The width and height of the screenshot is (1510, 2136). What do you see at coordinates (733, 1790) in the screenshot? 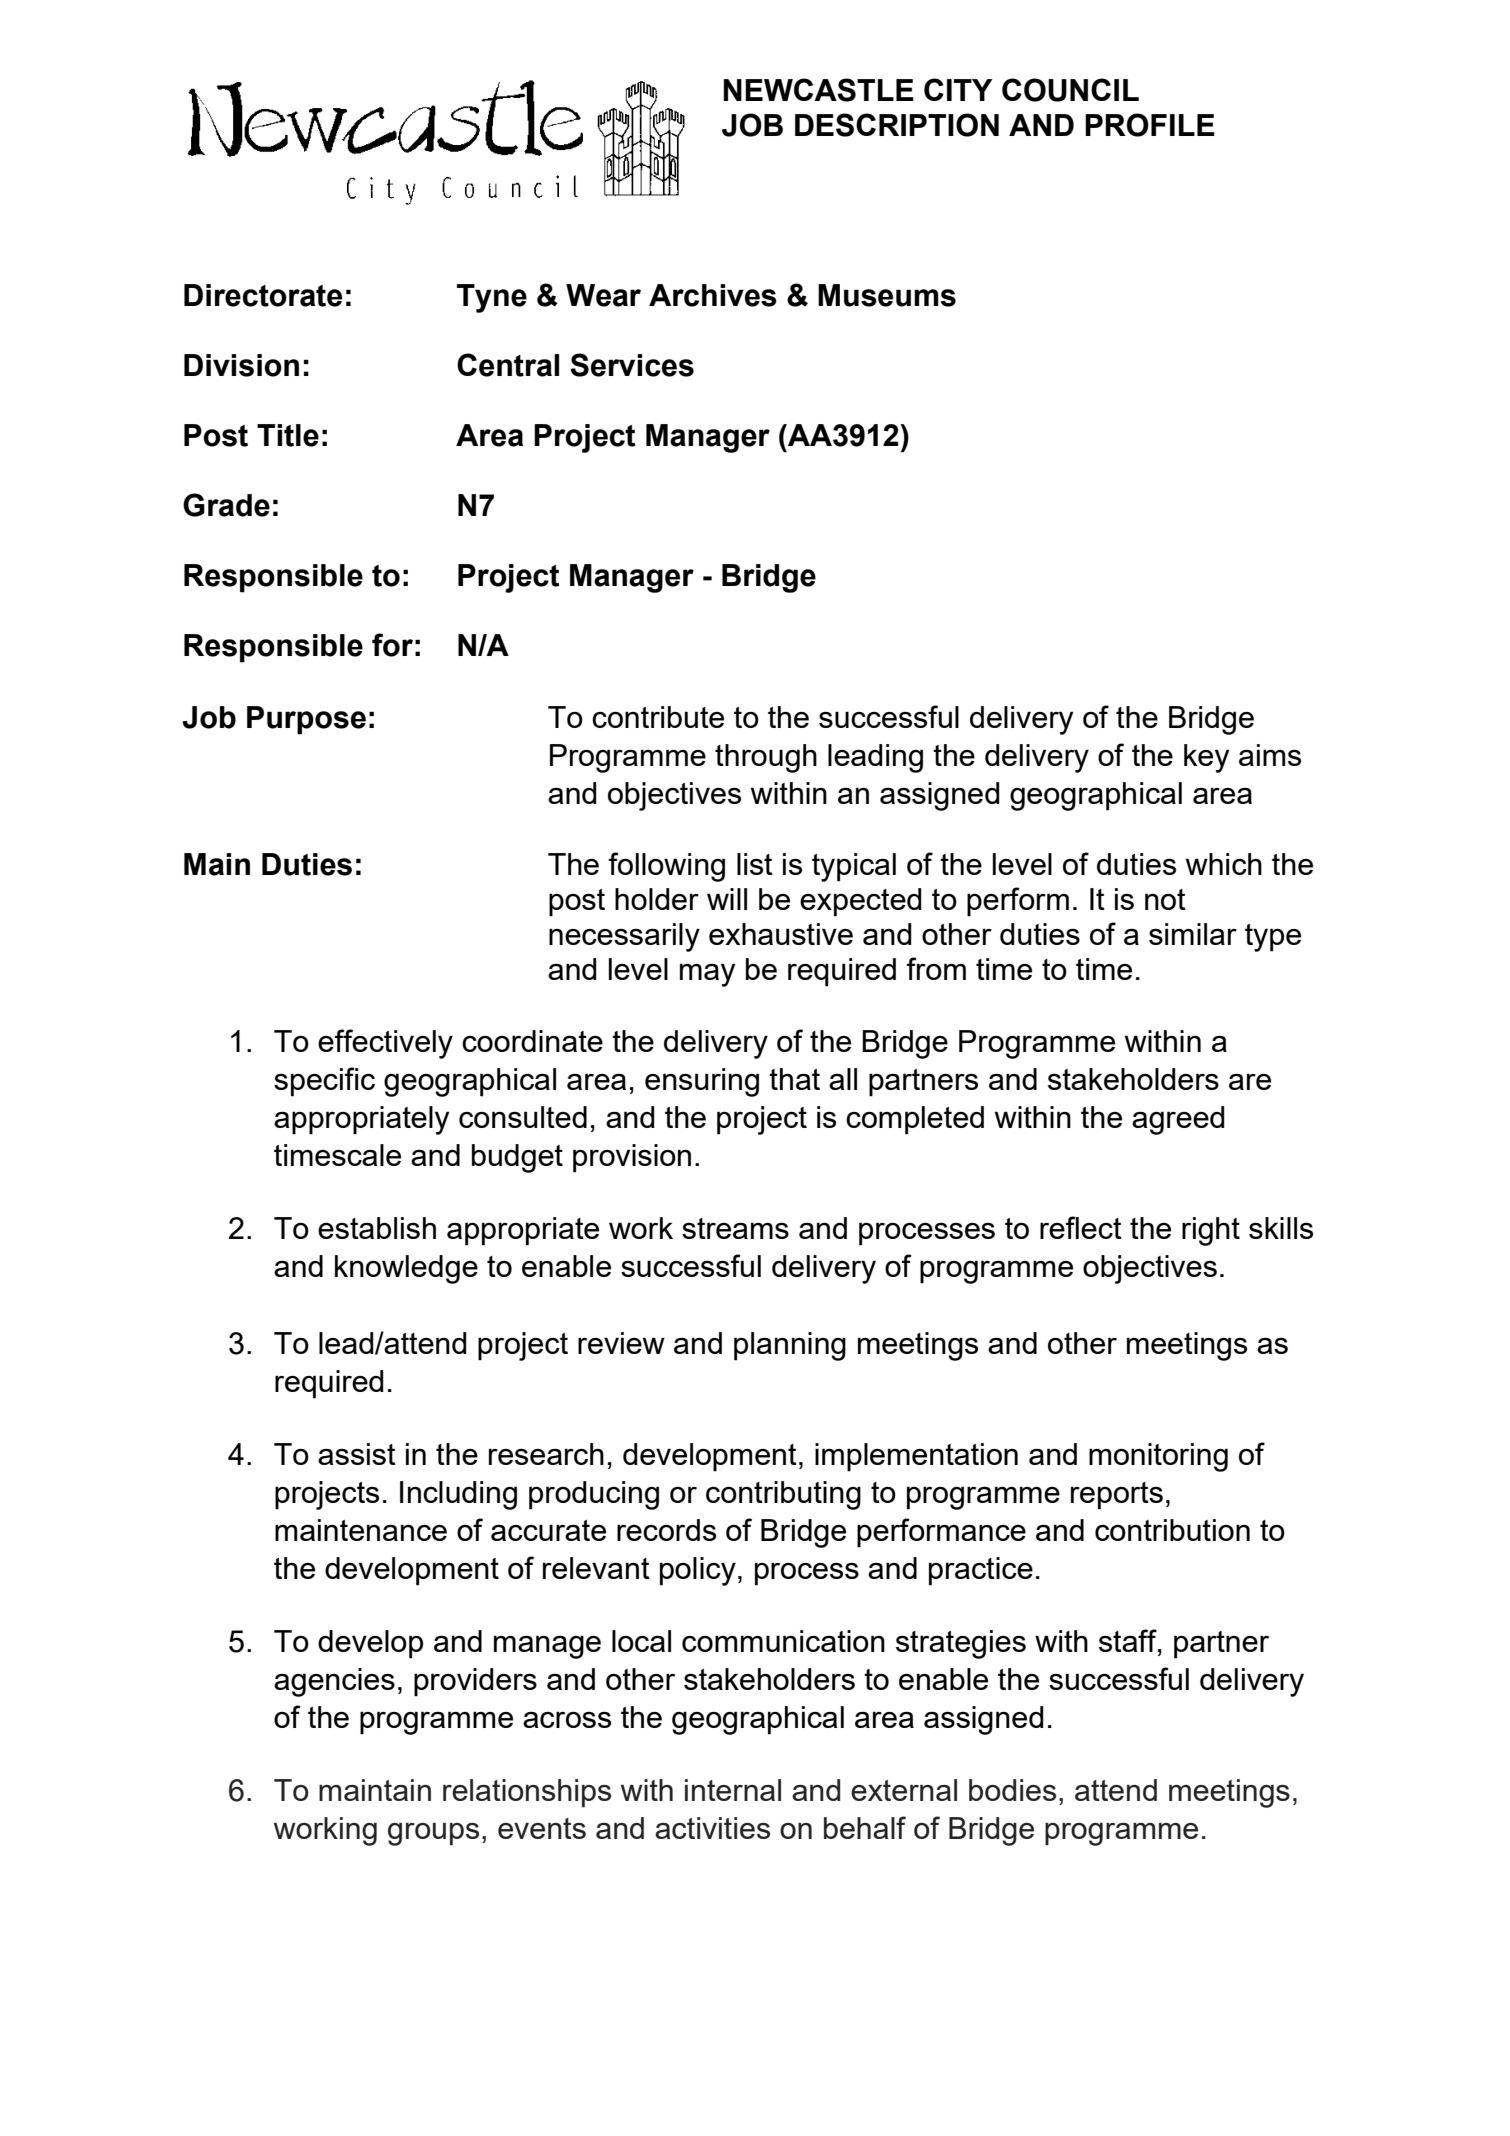
I see `internal` at bounding box center [733, 1790].
